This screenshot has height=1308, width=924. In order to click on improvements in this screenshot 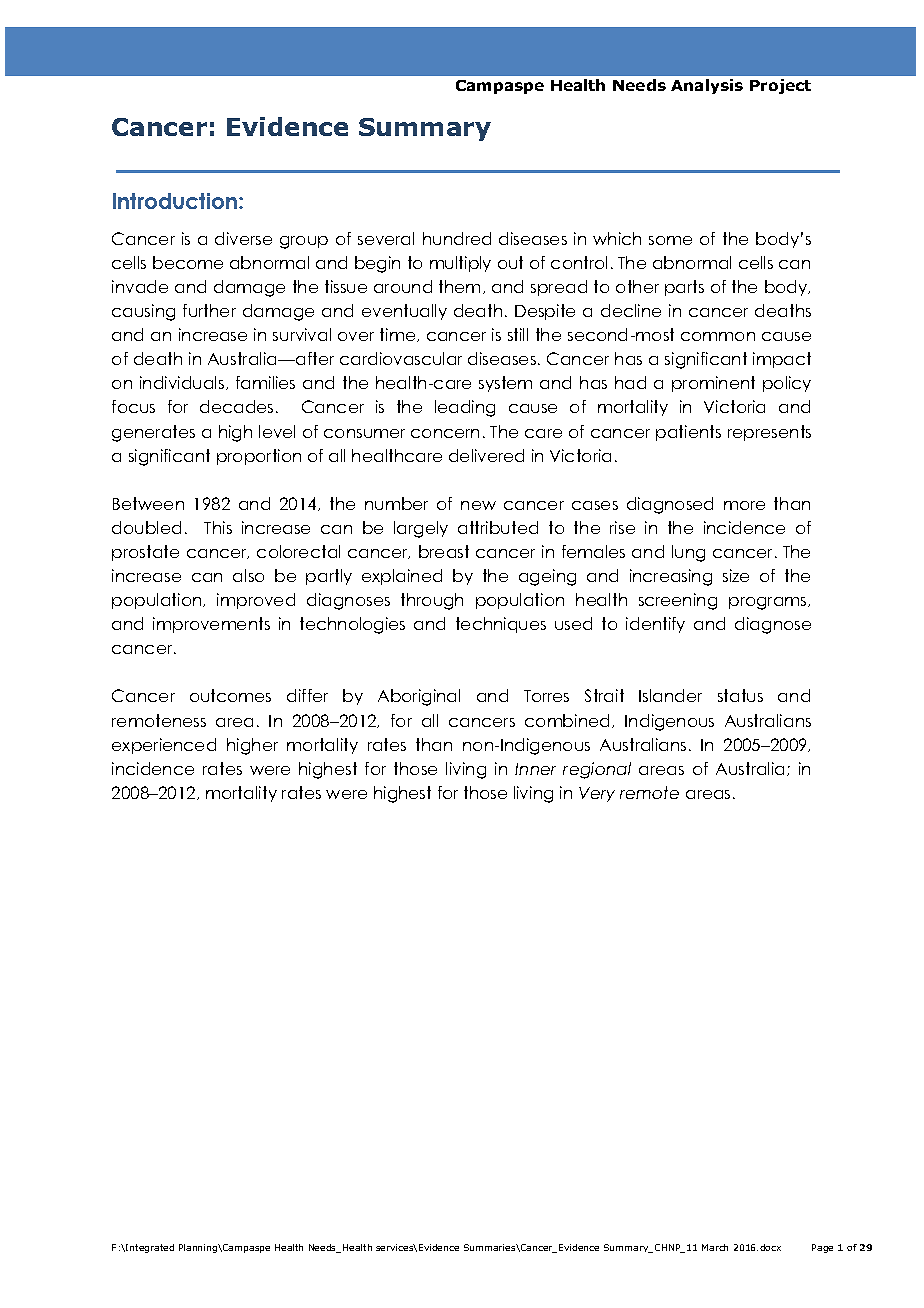, I will do `click(211, 625)`.
